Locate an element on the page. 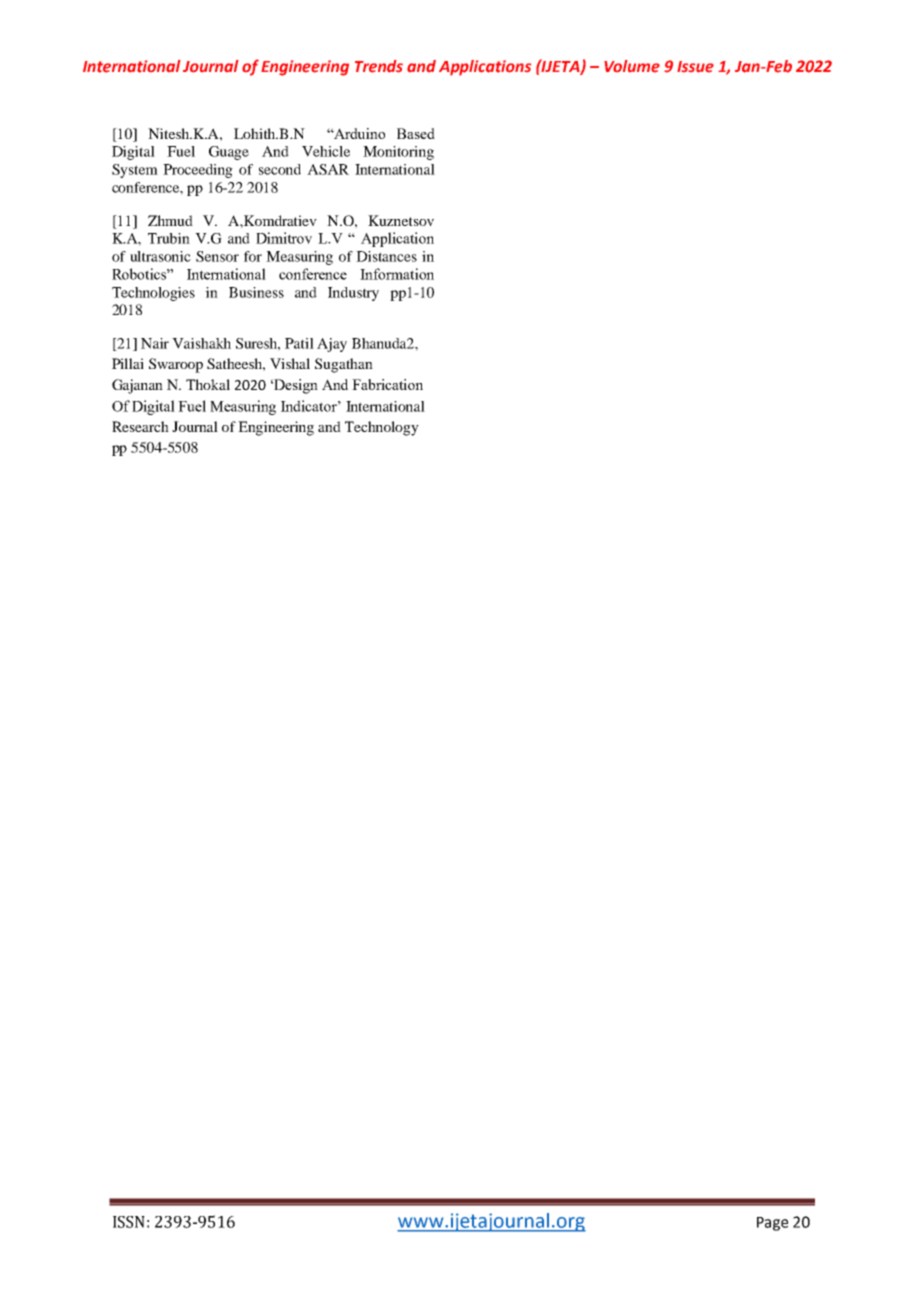 The image size is (924, 1308). Page is located at coordinates (772, 1224).
